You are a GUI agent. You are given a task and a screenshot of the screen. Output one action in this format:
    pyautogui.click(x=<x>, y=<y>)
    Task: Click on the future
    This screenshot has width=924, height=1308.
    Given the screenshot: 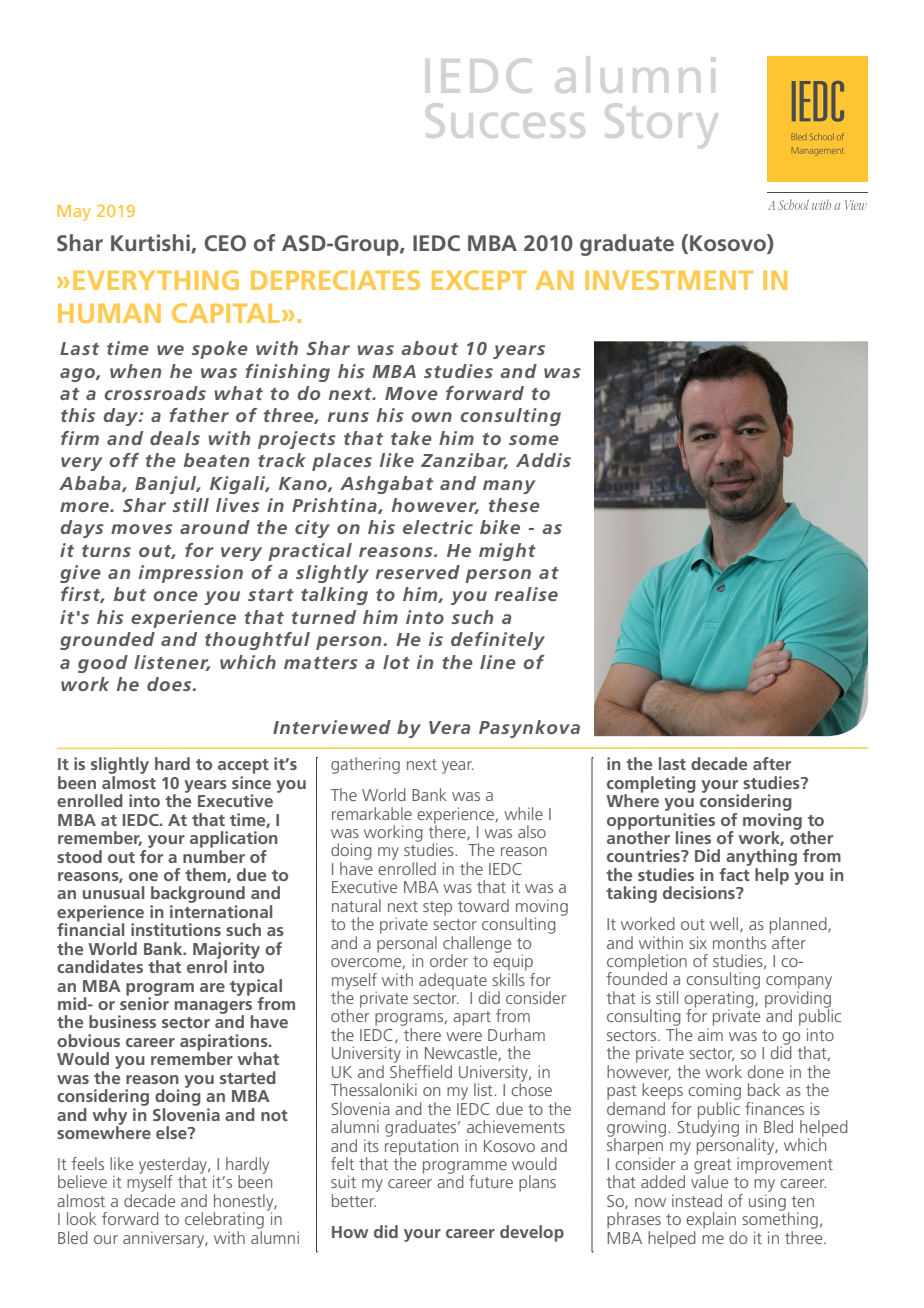 What is the action you would take?
    pyautogui.click(x=491, y=1181)
